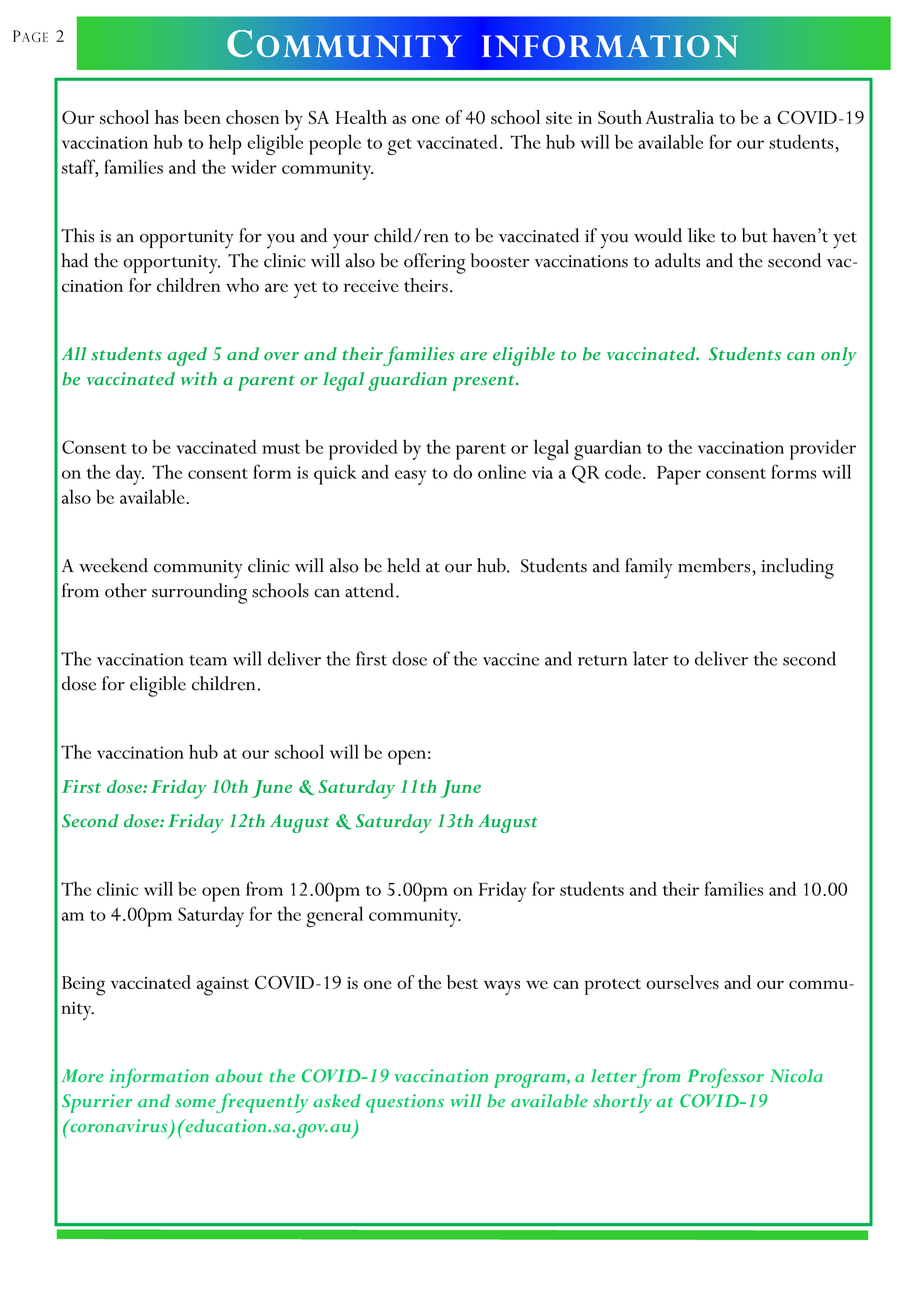  I want to click on some, so click(195, 1103).
